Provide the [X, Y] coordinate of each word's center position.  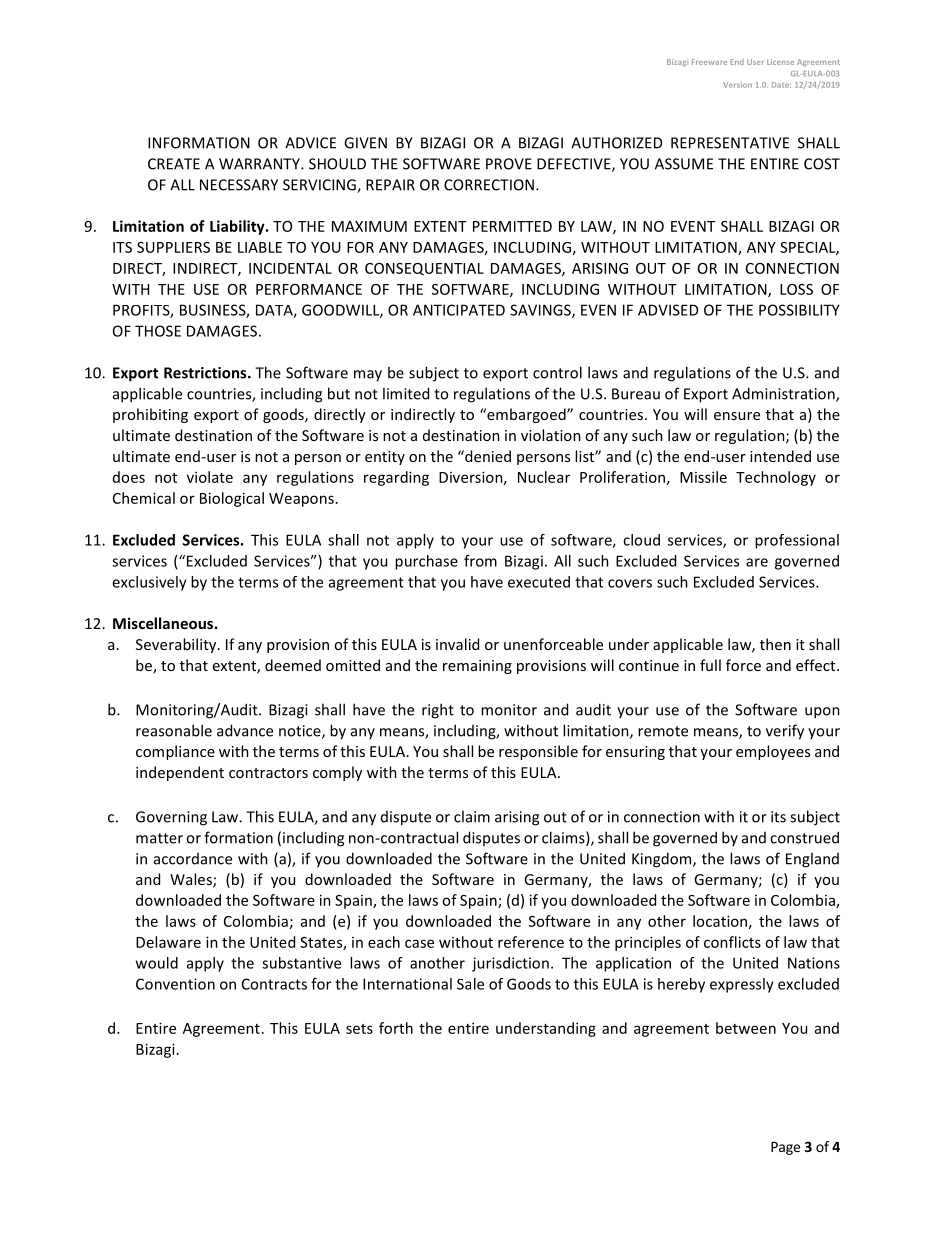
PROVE [509, 164]
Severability [177, 645]
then [775, 644]
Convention [175, 984]
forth [396, 1028]
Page [785, 1148]
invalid [457, 644]
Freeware [709, 62]
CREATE [174, 164]
